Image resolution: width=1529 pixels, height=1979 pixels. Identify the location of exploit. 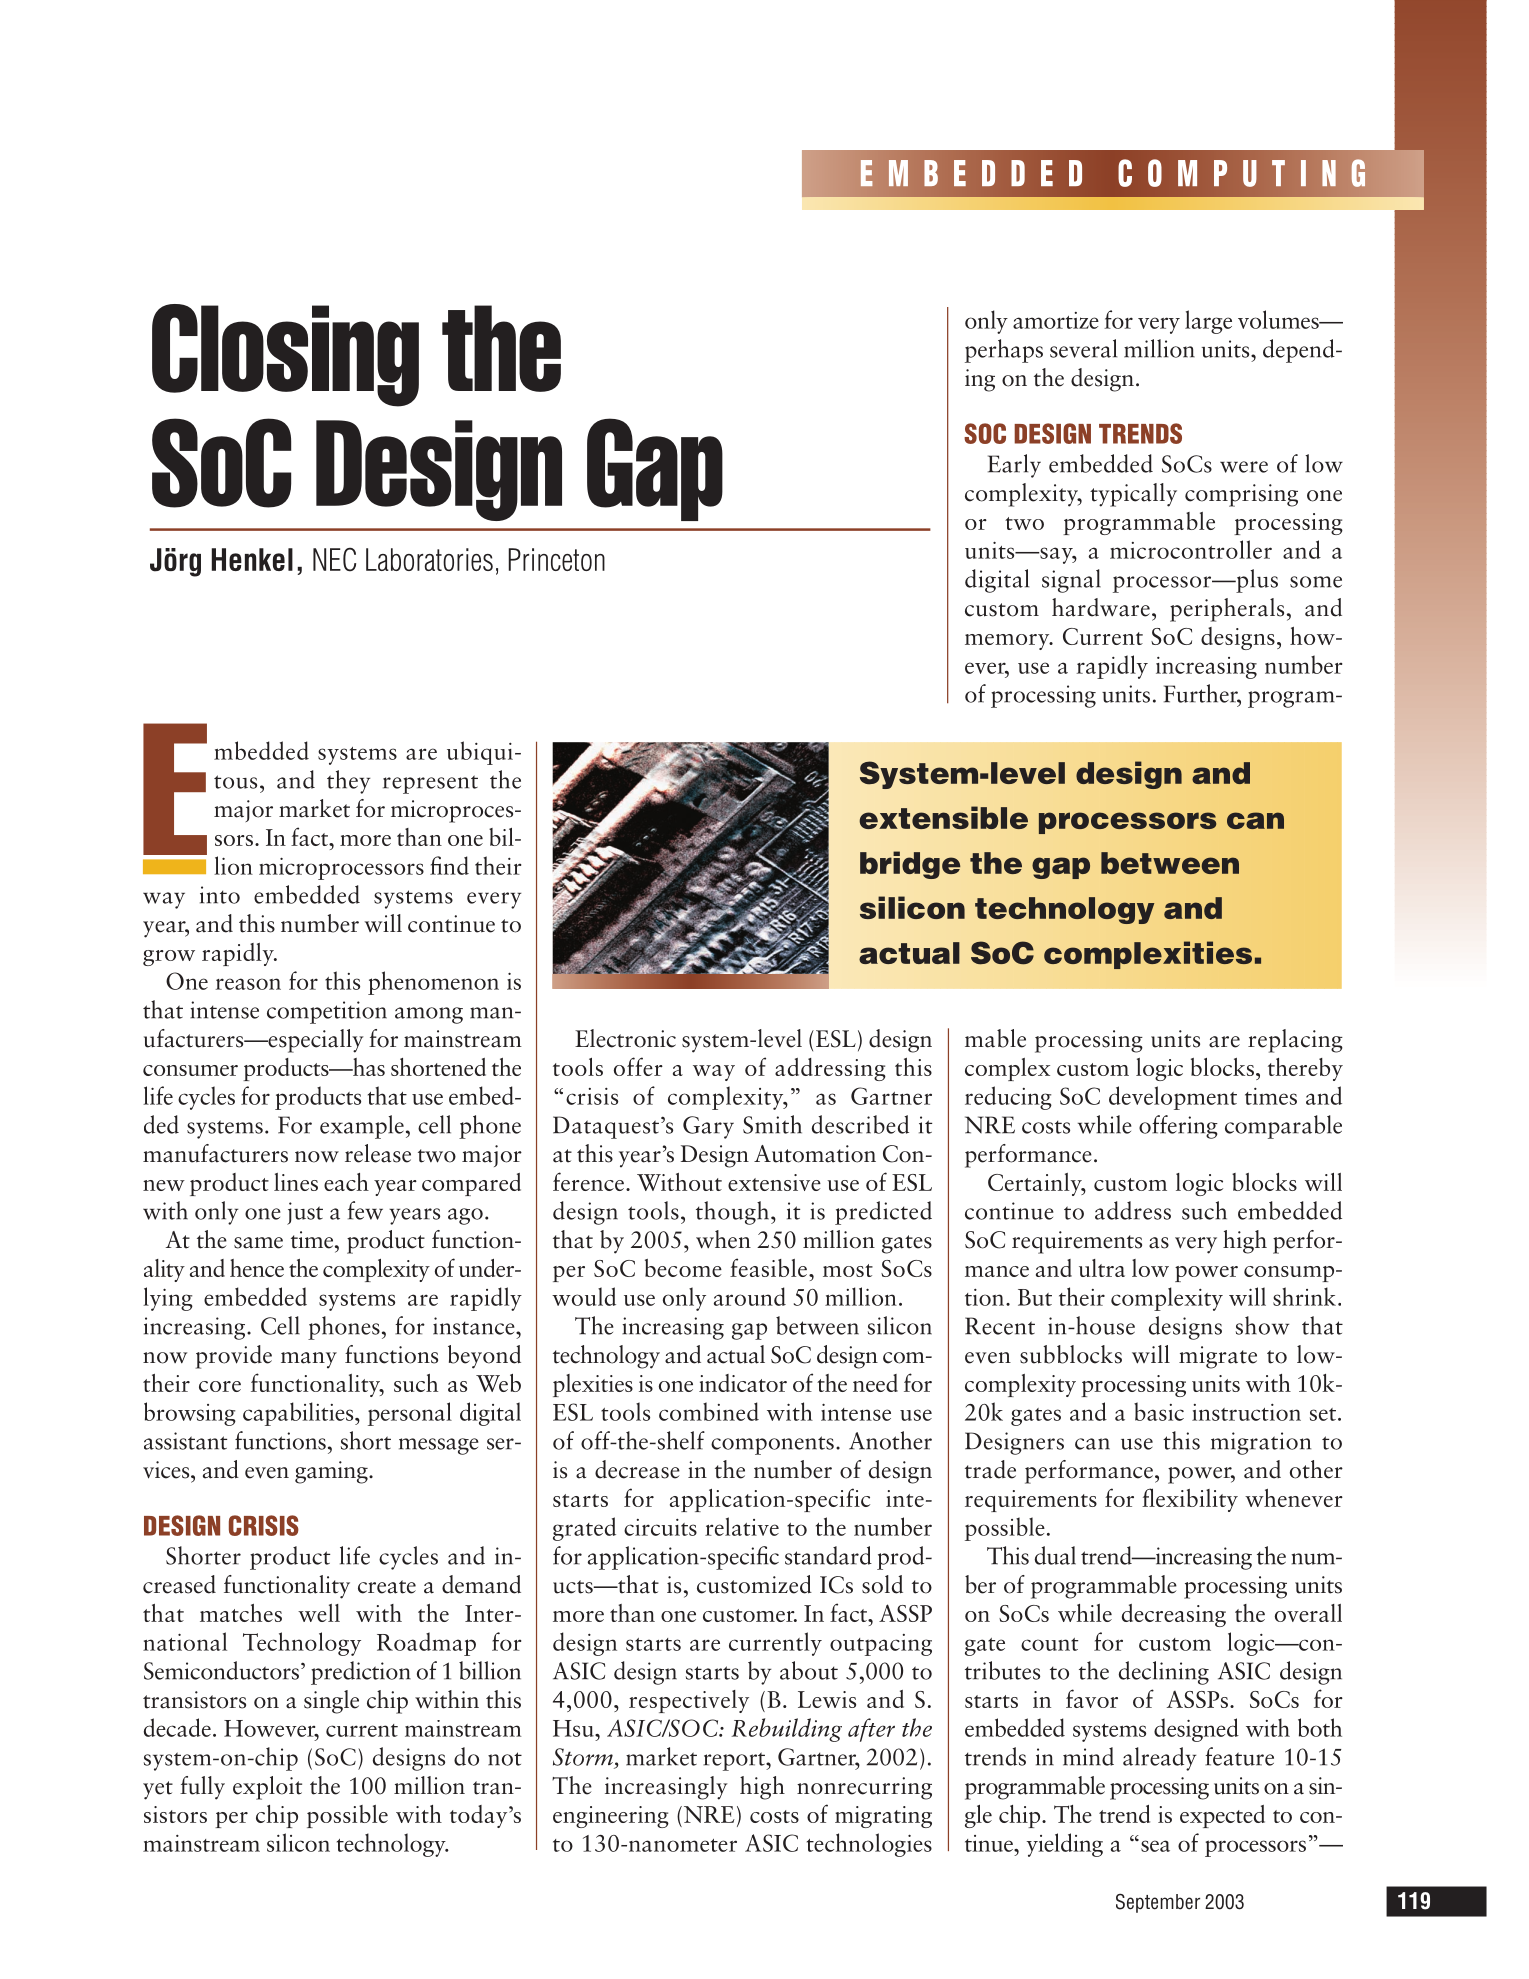
(267, 1788).
